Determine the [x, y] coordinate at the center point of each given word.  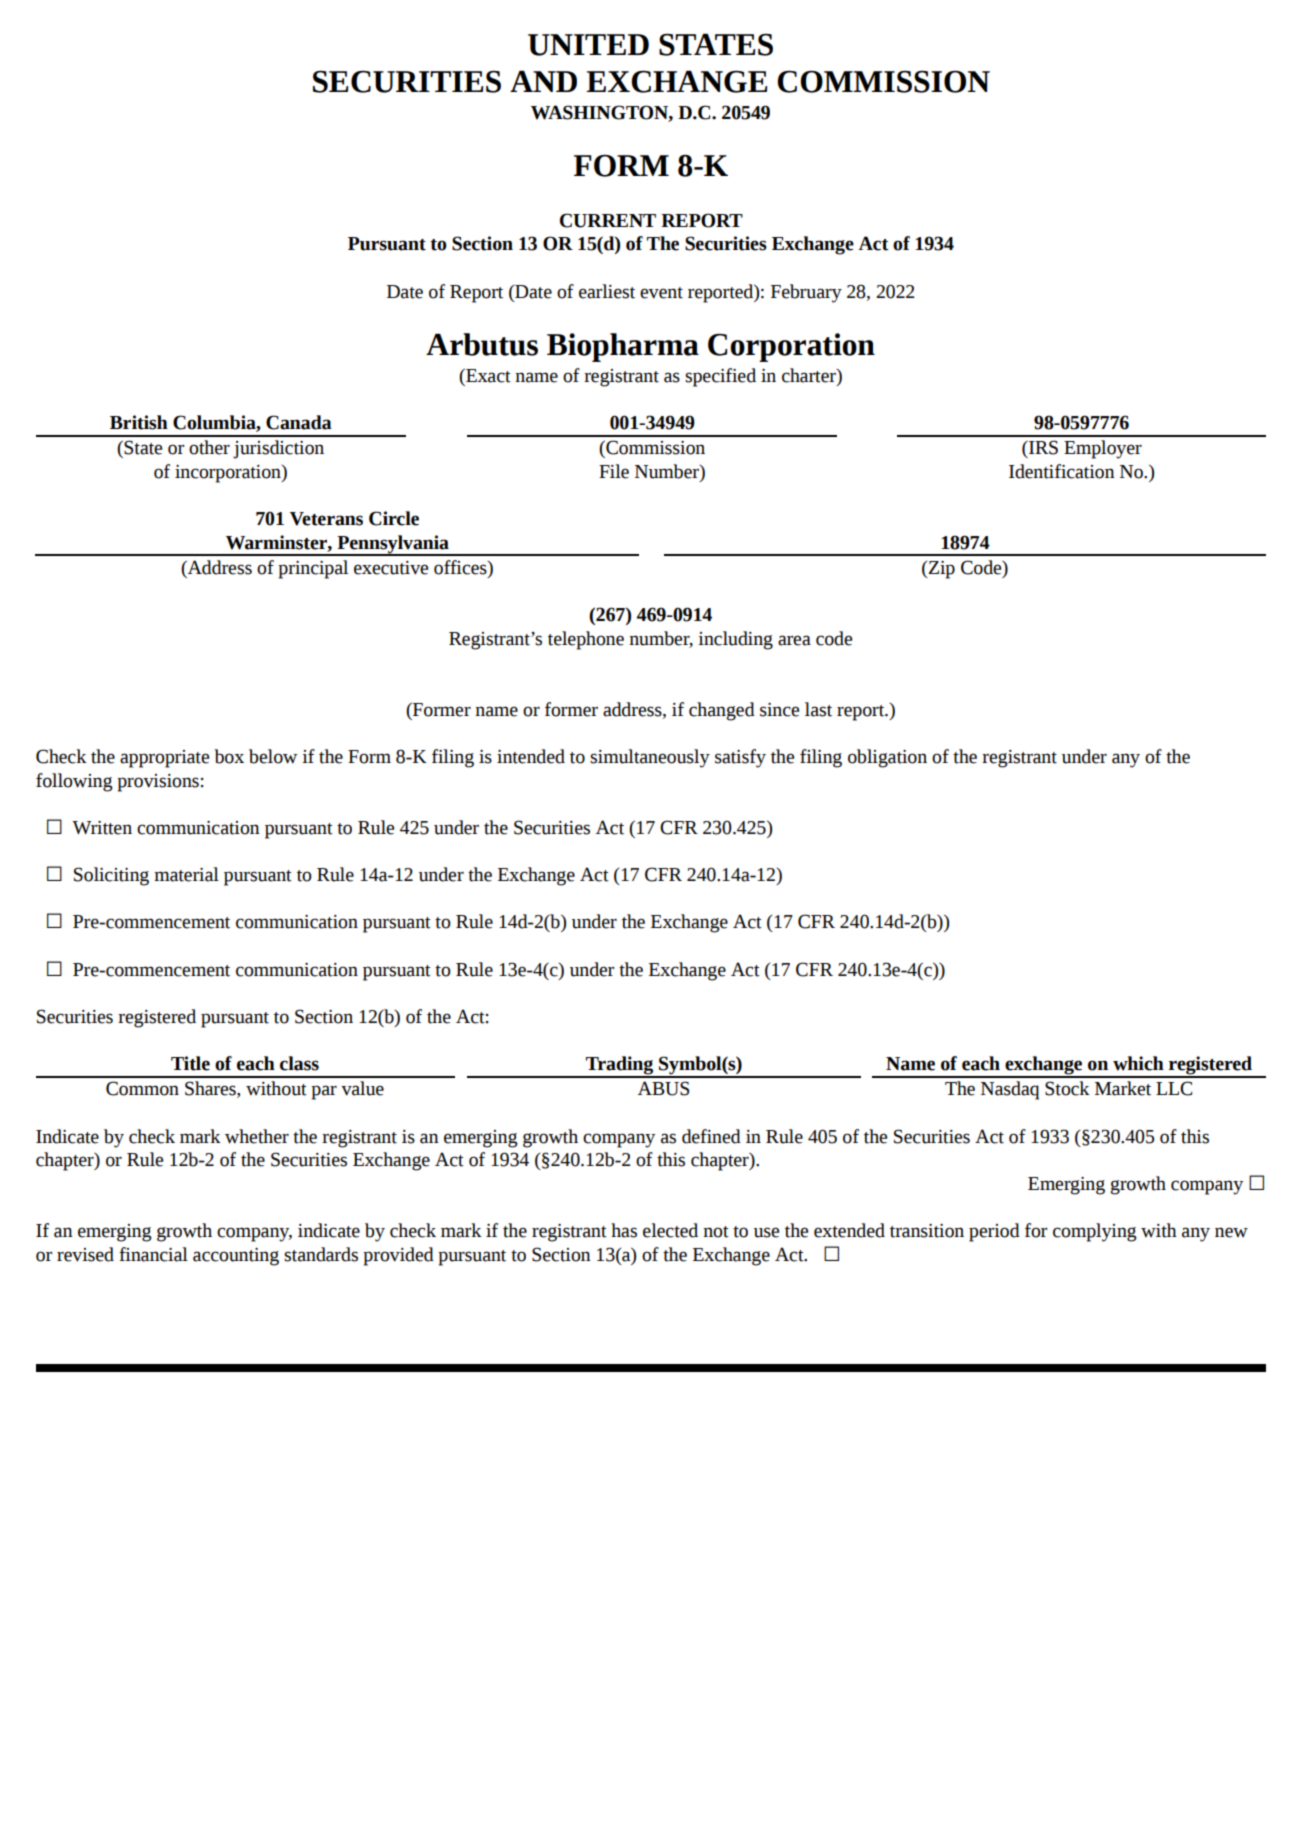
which [1138, 1063]
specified [720, 377]
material [186, 874]
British [139, 422]
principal [313, 569]
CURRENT [608, 220]
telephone [586, 640]
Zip [941, 570]
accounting [236, 1257]
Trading [620, 1066]
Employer [1103, 449]
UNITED [588, 45]
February [806, 293]
